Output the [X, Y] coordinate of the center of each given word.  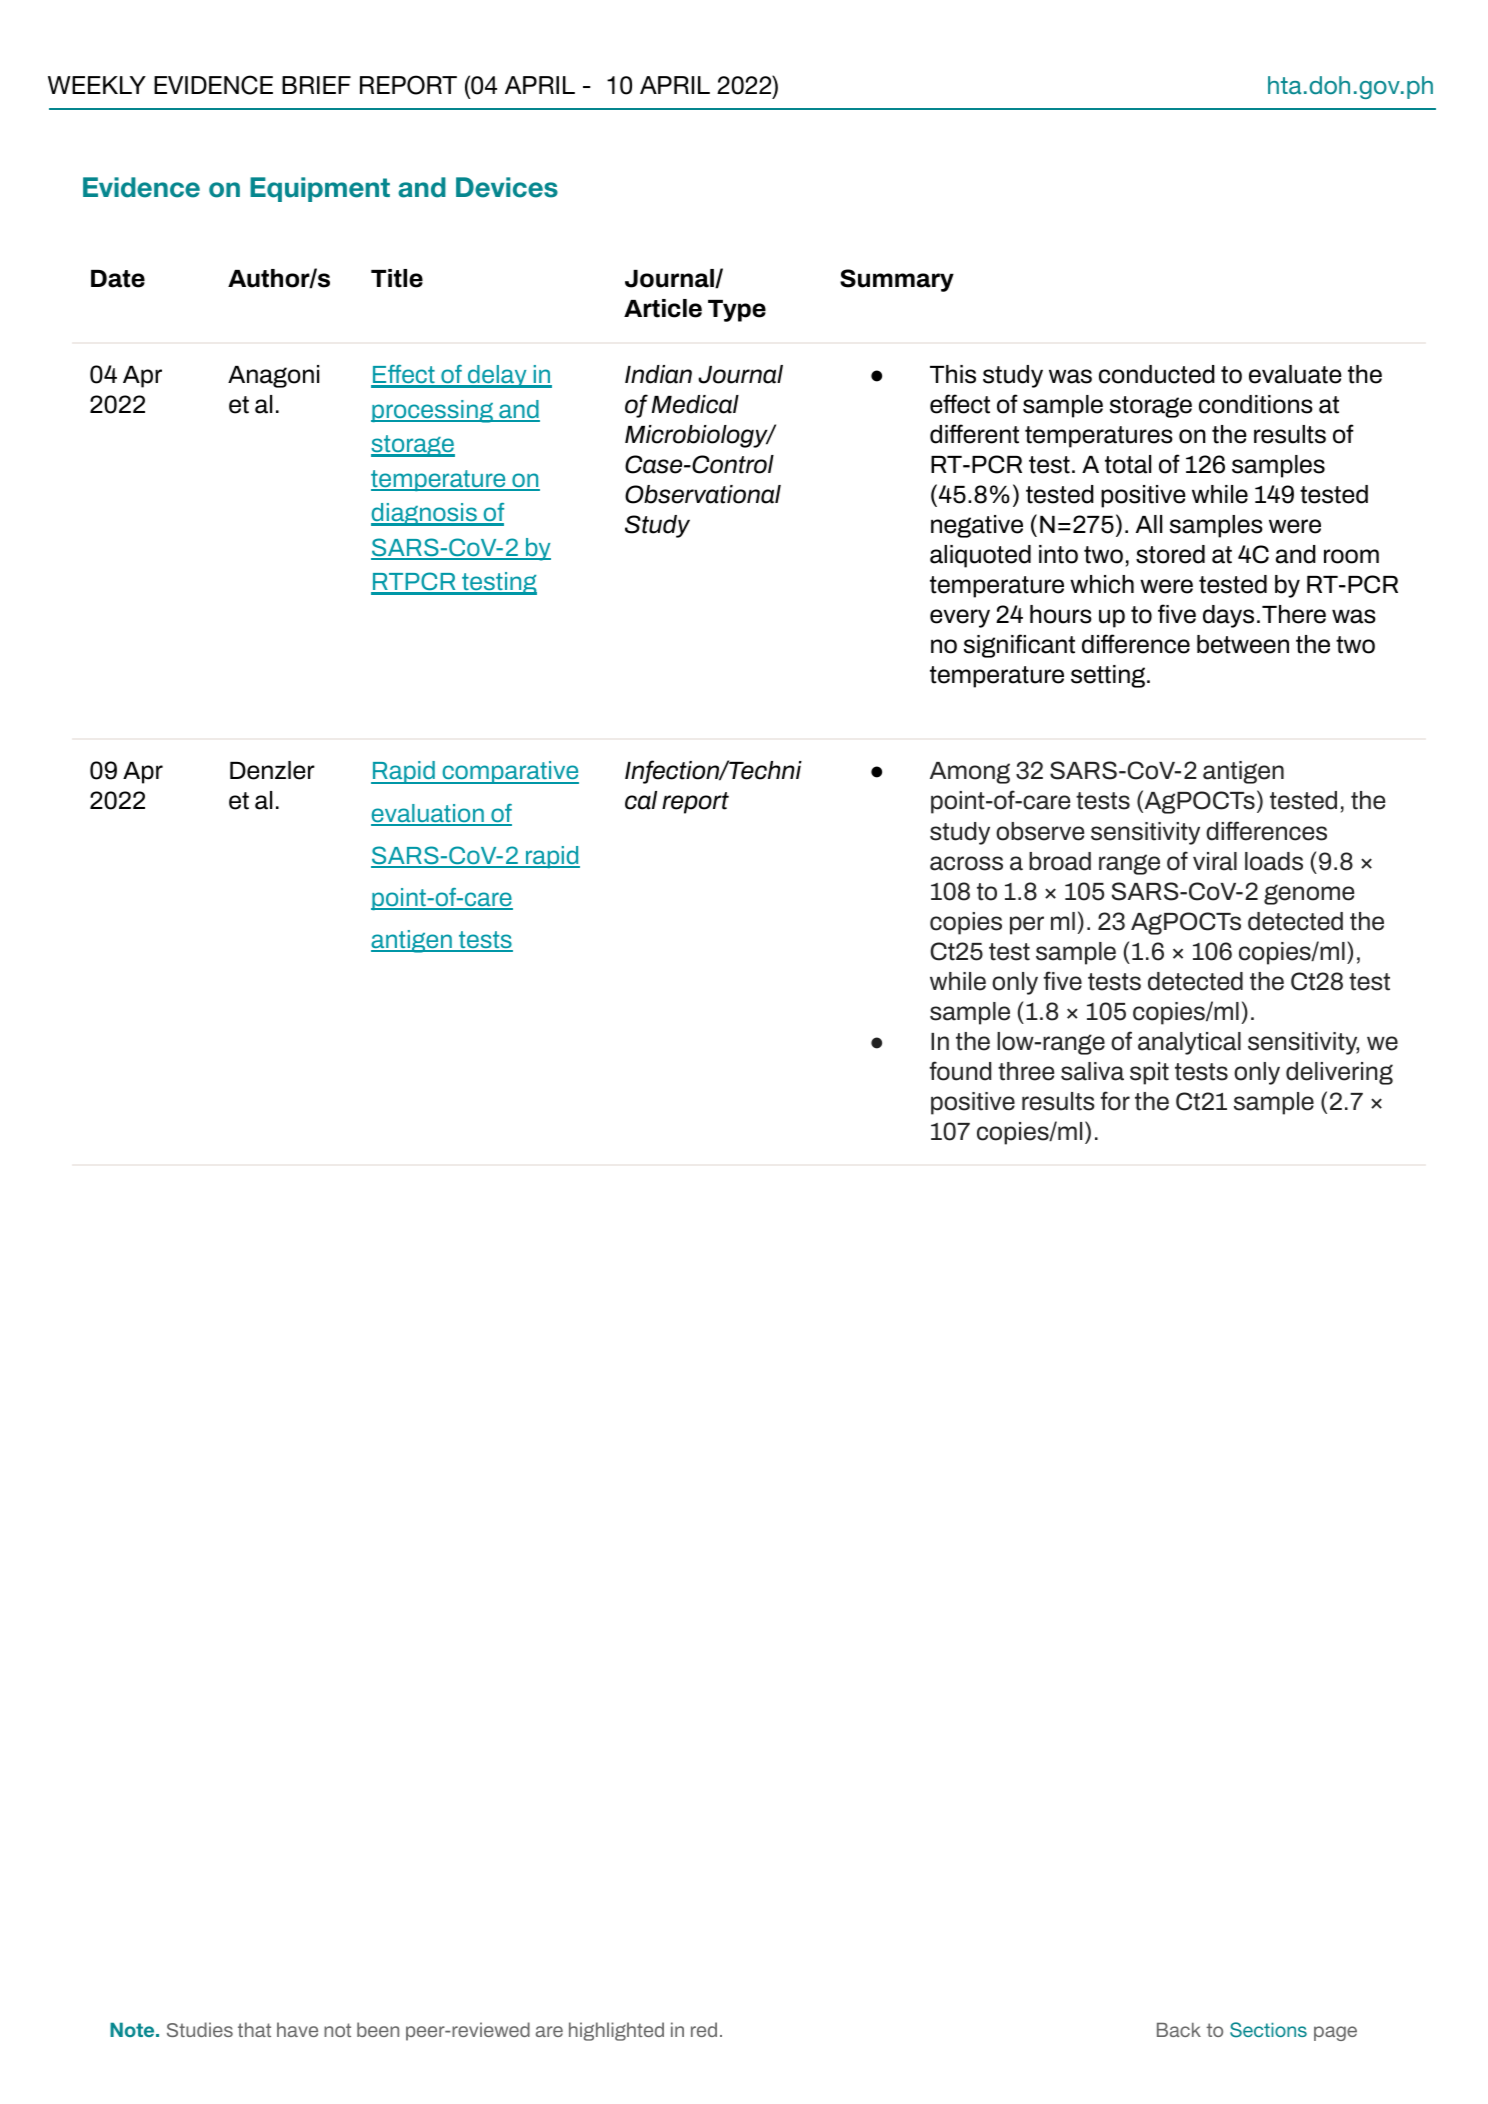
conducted [1157, 374]
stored [1170, 554]
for [1115, 1101]
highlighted [616, 2031]
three [1026, 1071]
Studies [200, 2029]
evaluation [428, 814]
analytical [1189, 1043]
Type [737, 311]
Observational [703, 494]
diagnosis [425, 514]
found [960, 1071]
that [254, 2029]
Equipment [320, 189]
